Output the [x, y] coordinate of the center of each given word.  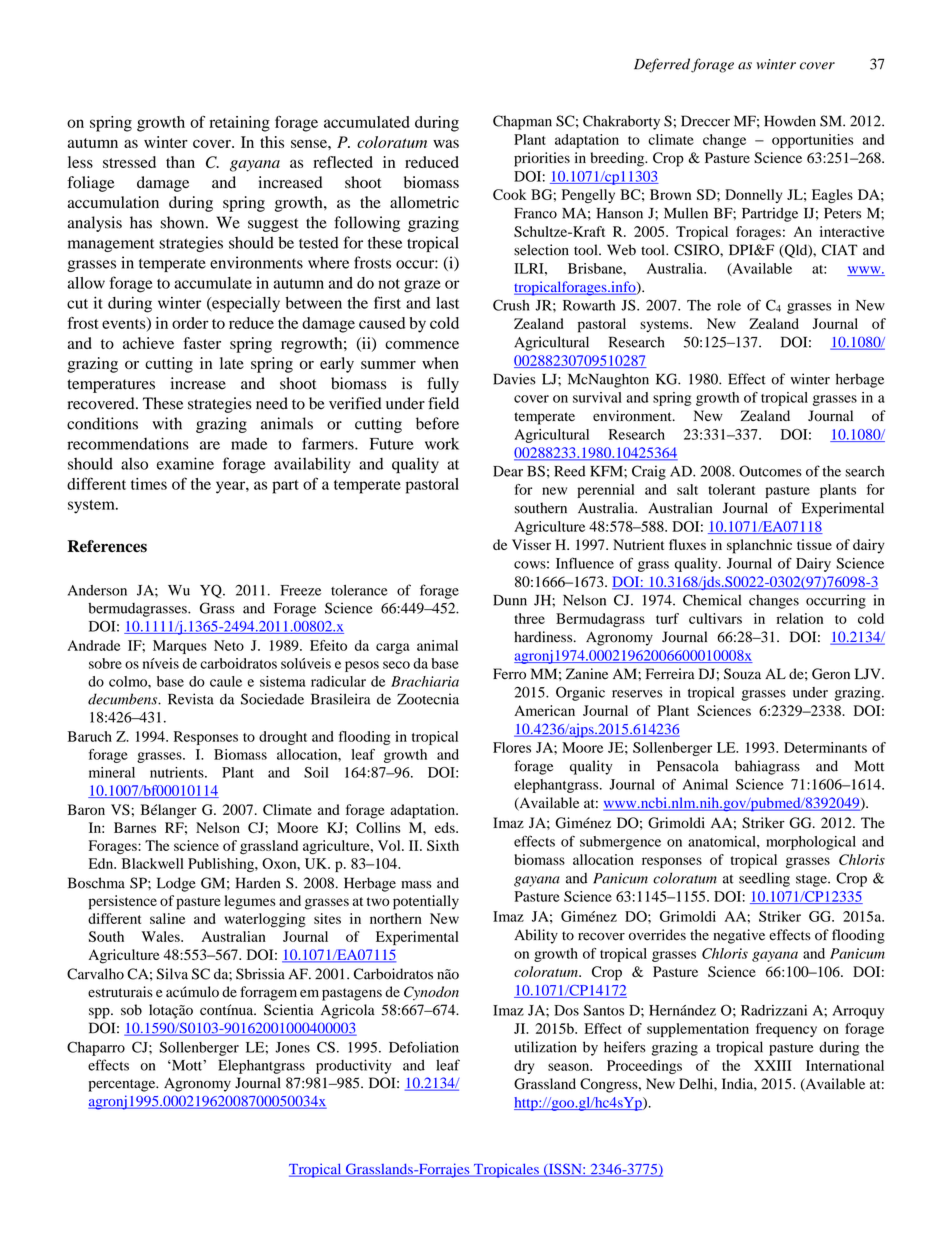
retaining [239, 124]
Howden [790, 121]
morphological [811, 843]
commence [422, 345]
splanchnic [759, 546]
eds [446, 827]
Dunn [510, 600]
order [190, 323]
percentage [123, 1085]
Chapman [522, 122]
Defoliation [424, 1047]
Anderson [97, 590]
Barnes [135, 827]
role [729, 305]
